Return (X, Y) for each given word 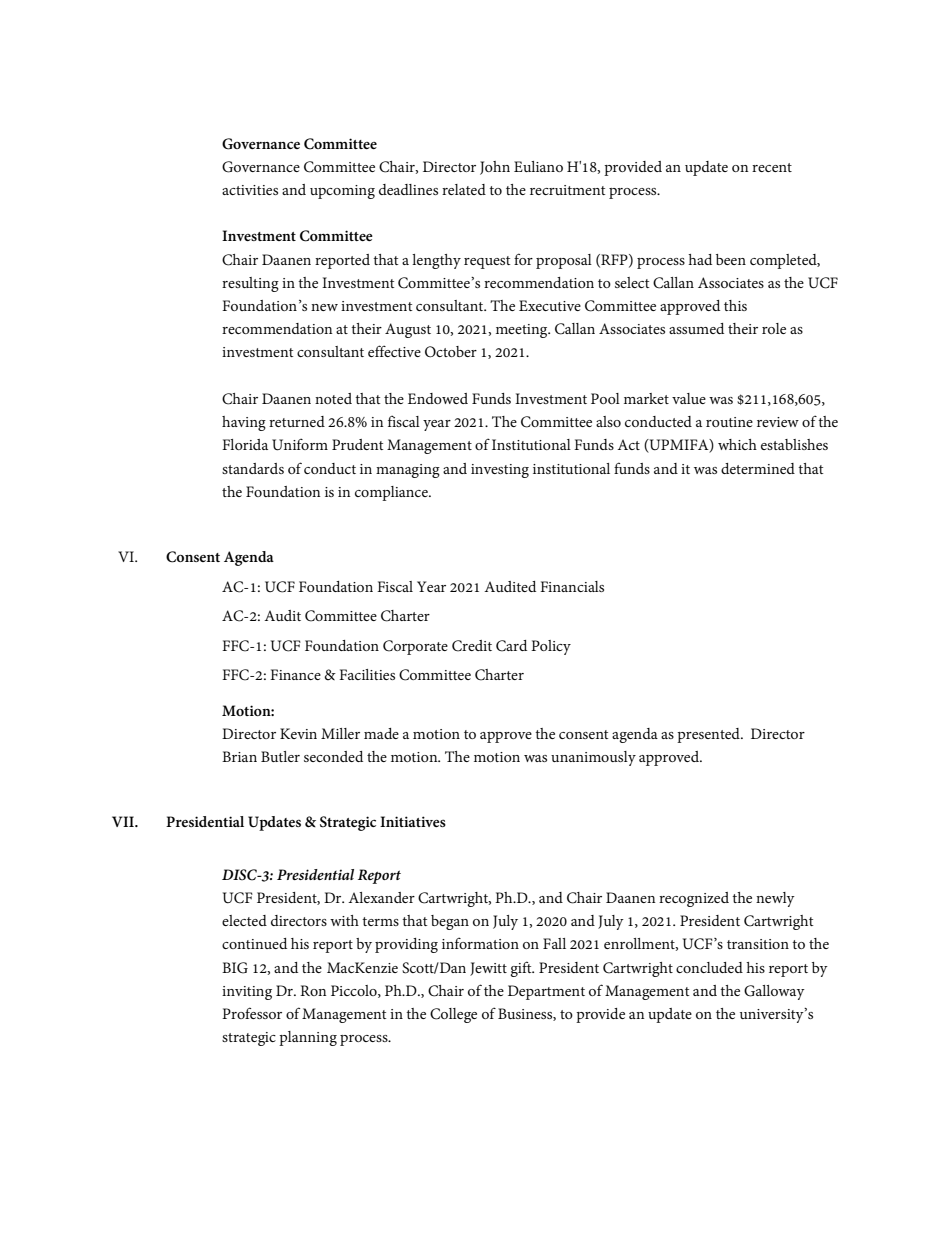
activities (250, 190)
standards (253, 468)
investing (500, 471)
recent (772, 167)
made (381, 733)
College (453, 1015)
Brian (239, 756)
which (737, 444)
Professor (252, 1013)
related (464, 189)
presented (709, 735)
